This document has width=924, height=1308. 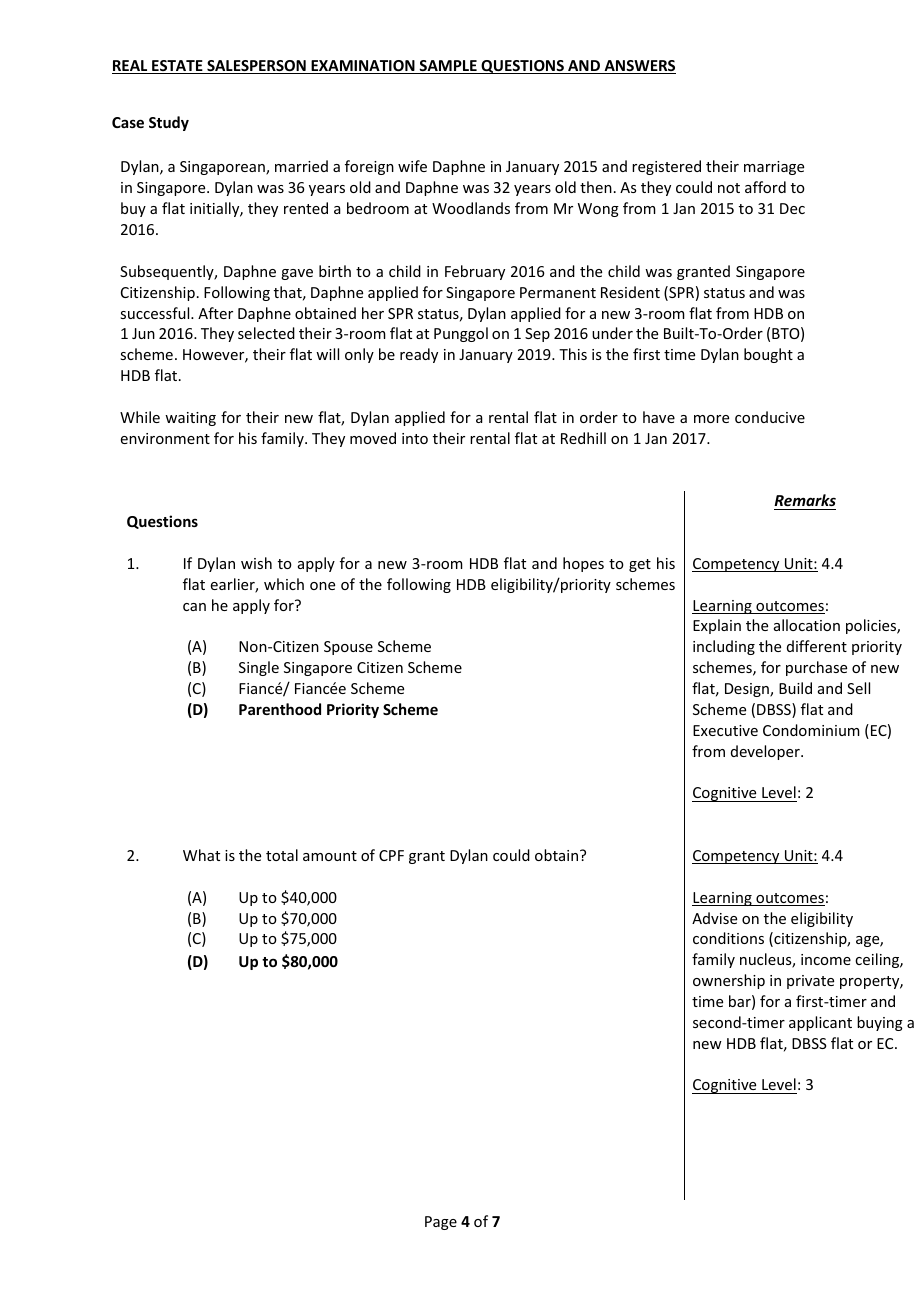 What do you see at coordinates (583, 564) in the document?
I see `hopes` at bounding box center [583, 564].
